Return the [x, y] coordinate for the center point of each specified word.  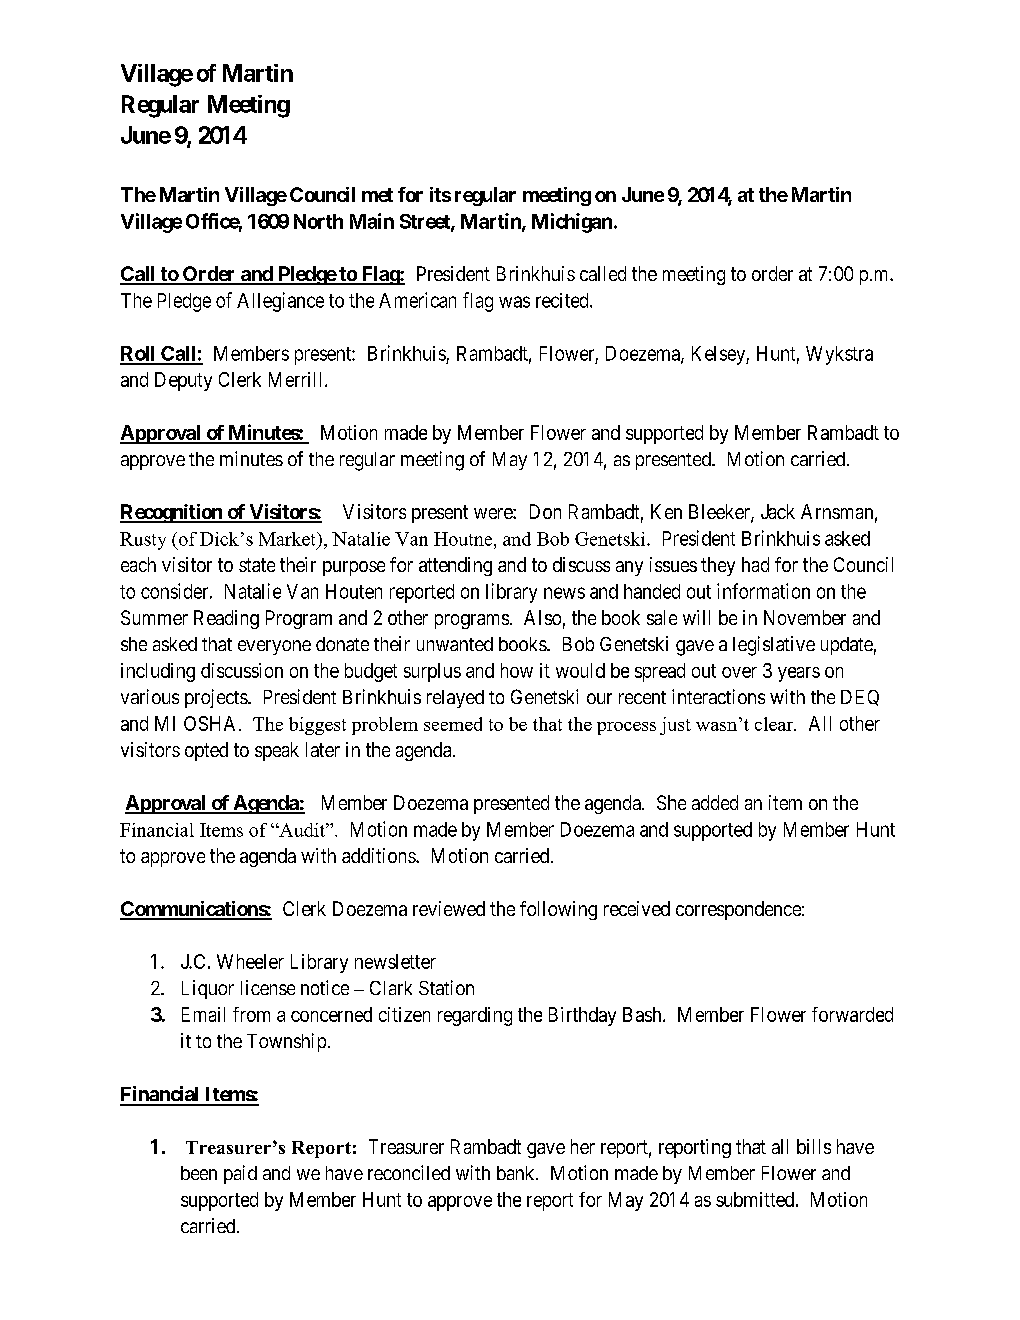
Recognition [172, 513]
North [318, 221]
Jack [778, 511]
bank [517, 1173]
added [715, 802]
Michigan [572, 223]
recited [563, 300]
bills [814, 1146]
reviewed [449, 908]
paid [240, 1174]
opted [206, 751]
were [494, 513]
